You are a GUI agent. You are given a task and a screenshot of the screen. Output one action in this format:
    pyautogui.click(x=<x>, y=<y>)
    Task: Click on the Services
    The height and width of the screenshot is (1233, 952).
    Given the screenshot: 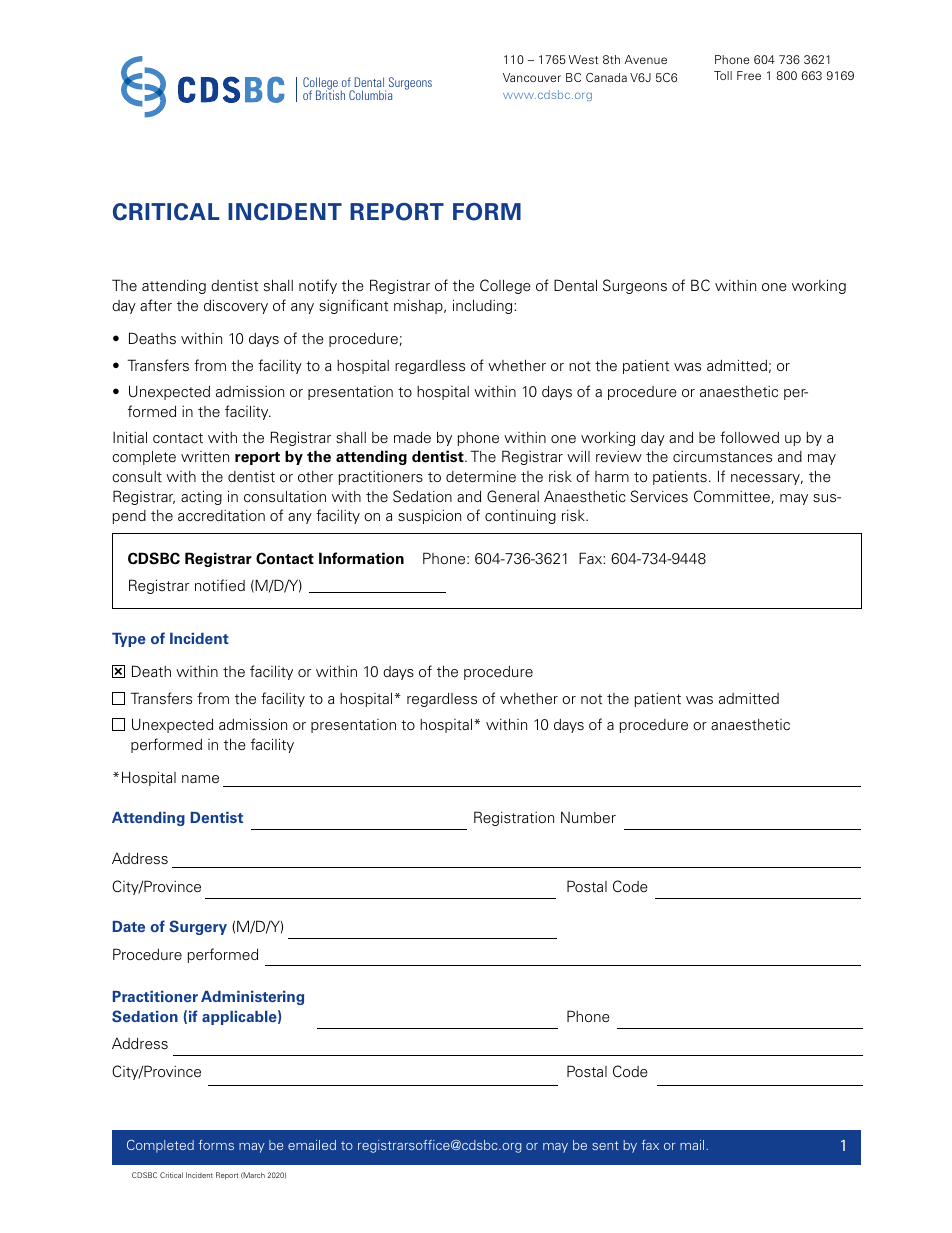 What is the action you would take?
    pyautogui.click(x=659, y=496)
